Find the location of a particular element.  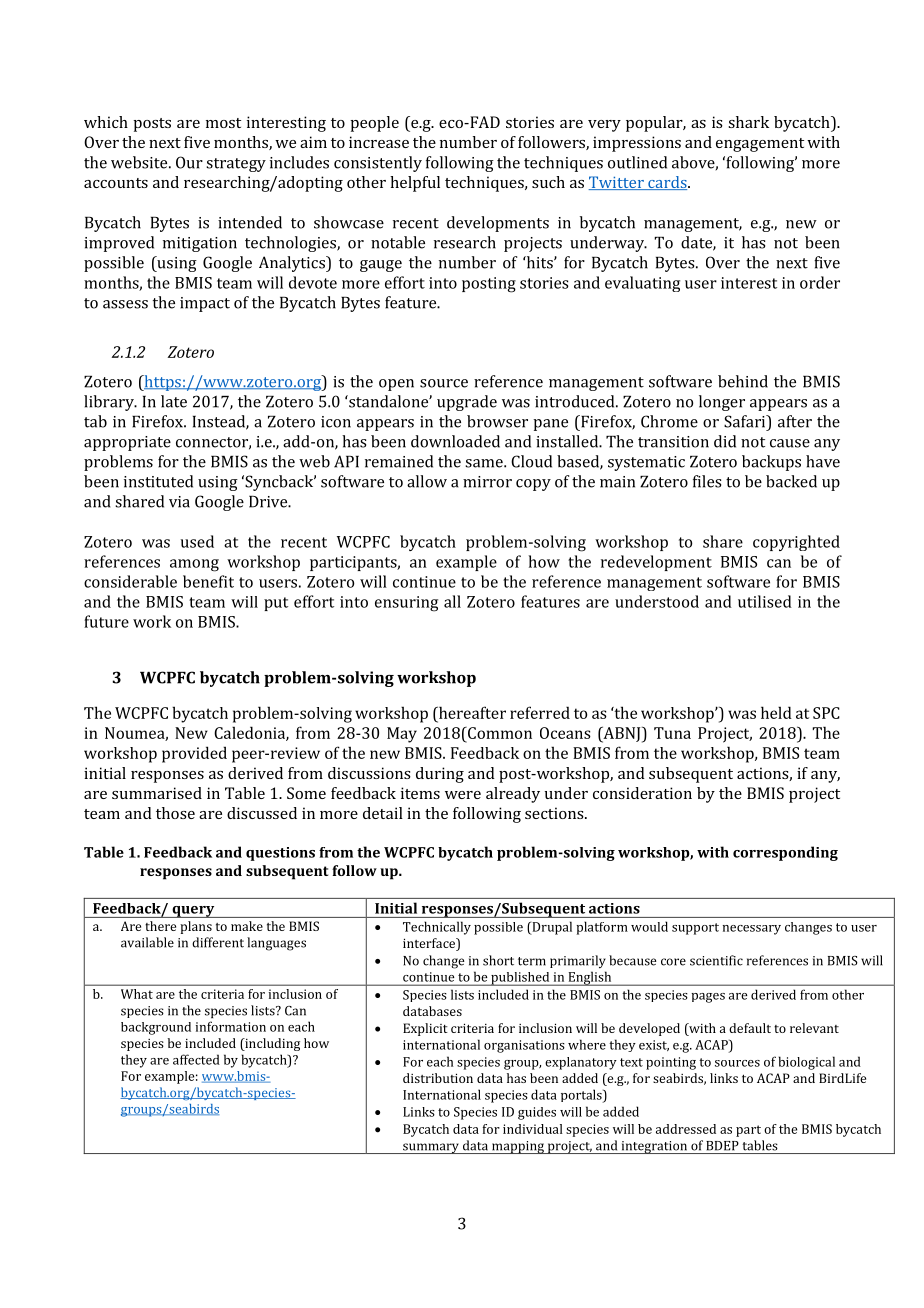

were is located at coordinates (463, 795).
